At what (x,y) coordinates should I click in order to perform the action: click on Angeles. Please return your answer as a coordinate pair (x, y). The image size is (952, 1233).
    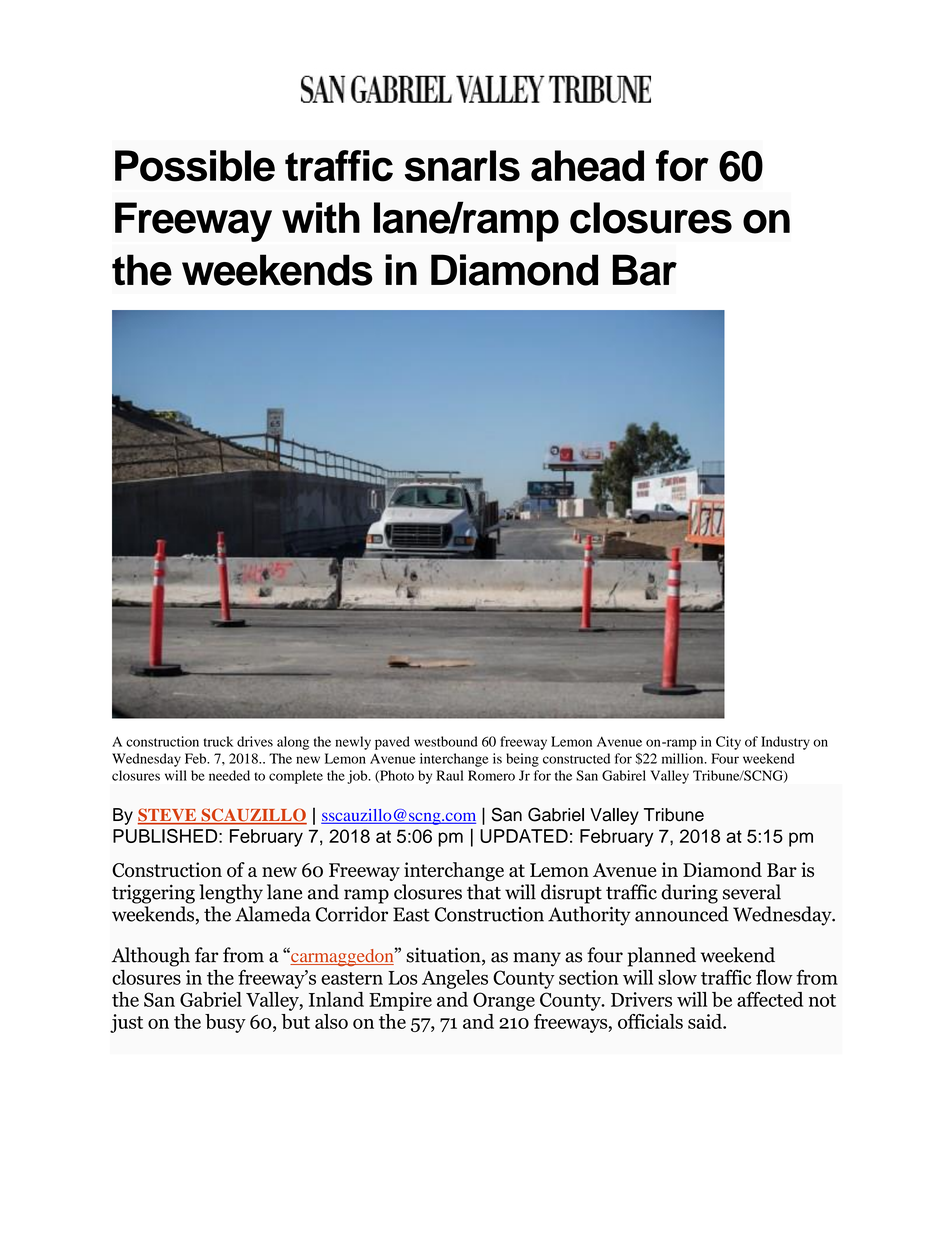
    Looking at the image, I should click on (455, 979).
